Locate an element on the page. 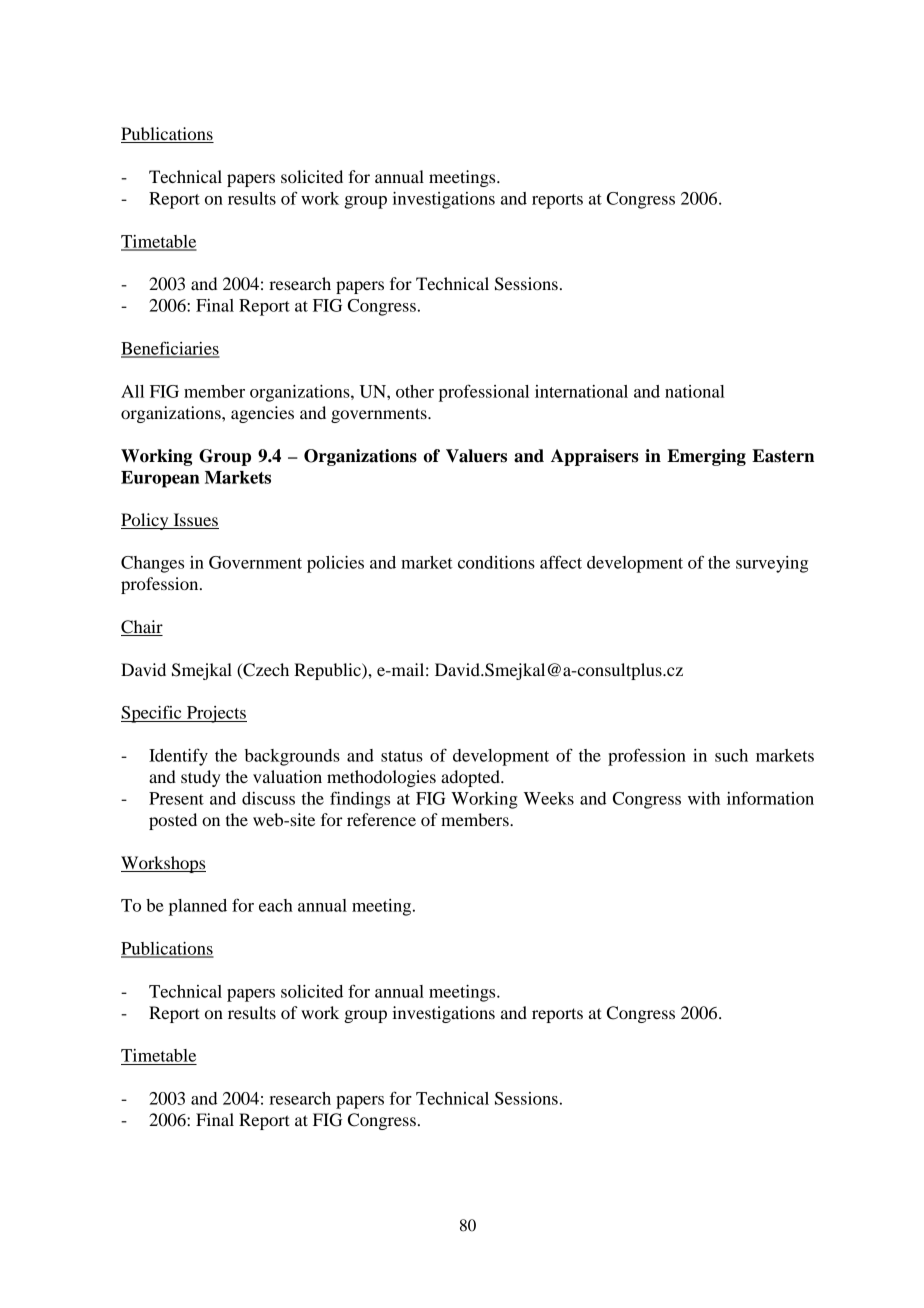 The image size is (924, 1308). reference is located at coordinates (381, 819).
